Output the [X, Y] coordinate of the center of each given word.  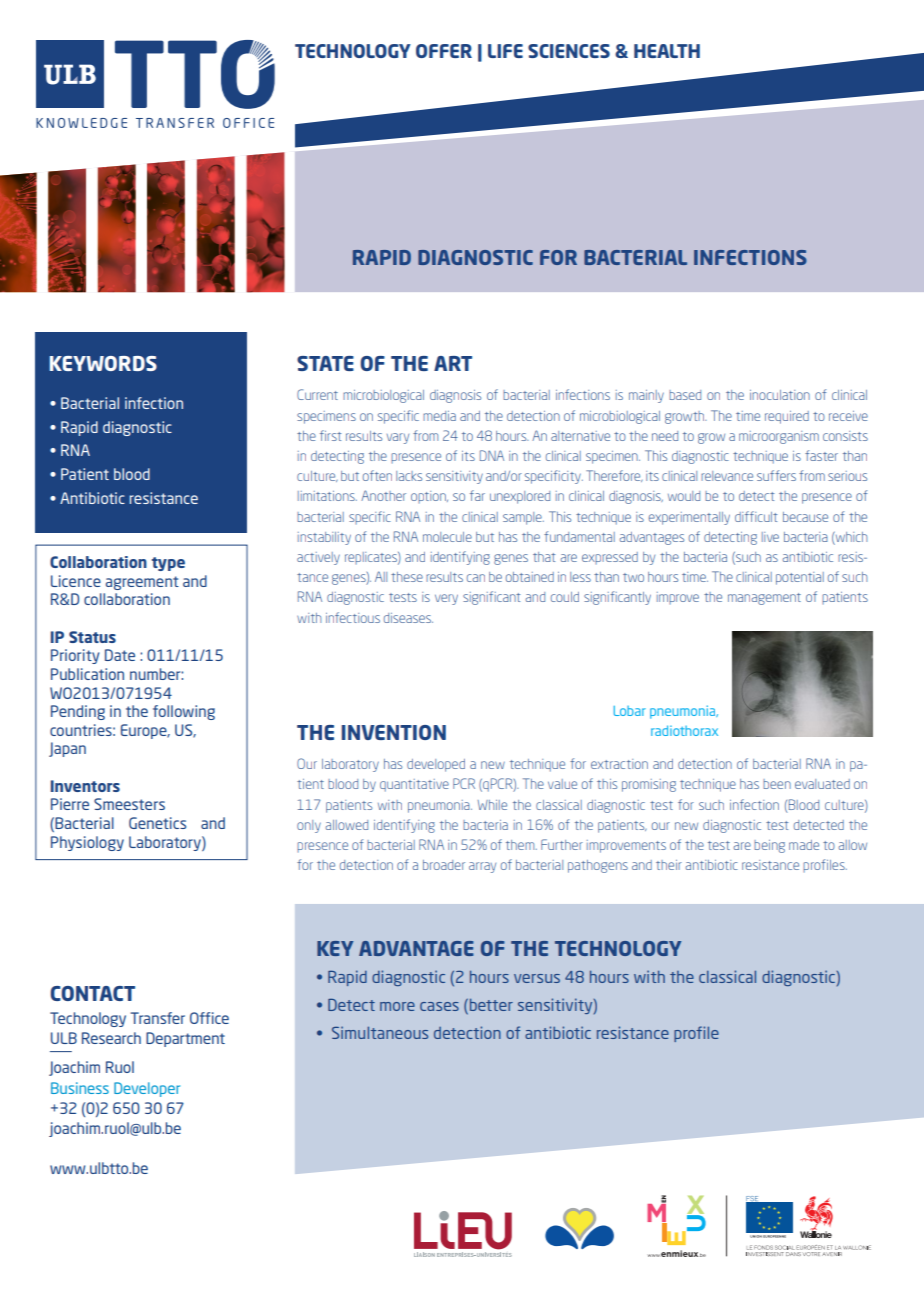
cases [439, 1006]
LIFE [505, 51]
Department [185, 1039]
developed [436, 765]
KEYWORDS [103, 363]
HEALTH [667, 51]
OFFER [444, 51]
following [184, 712]
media [439, 416]
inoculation [780, 395]
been [777, 784]
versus [537, 978]
